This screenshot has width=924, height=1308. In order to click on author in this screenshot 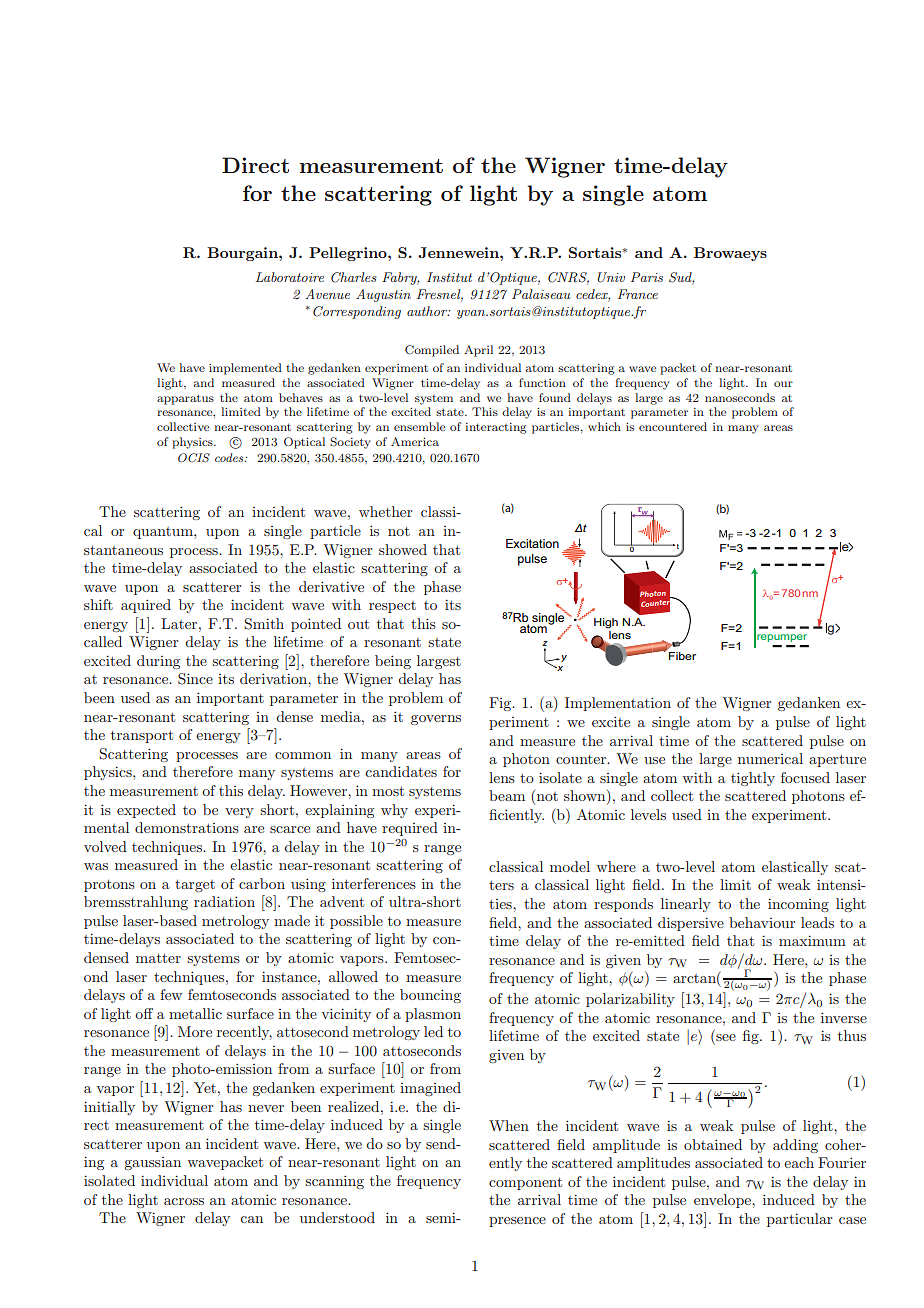, I will do `click(428, 311)`.
